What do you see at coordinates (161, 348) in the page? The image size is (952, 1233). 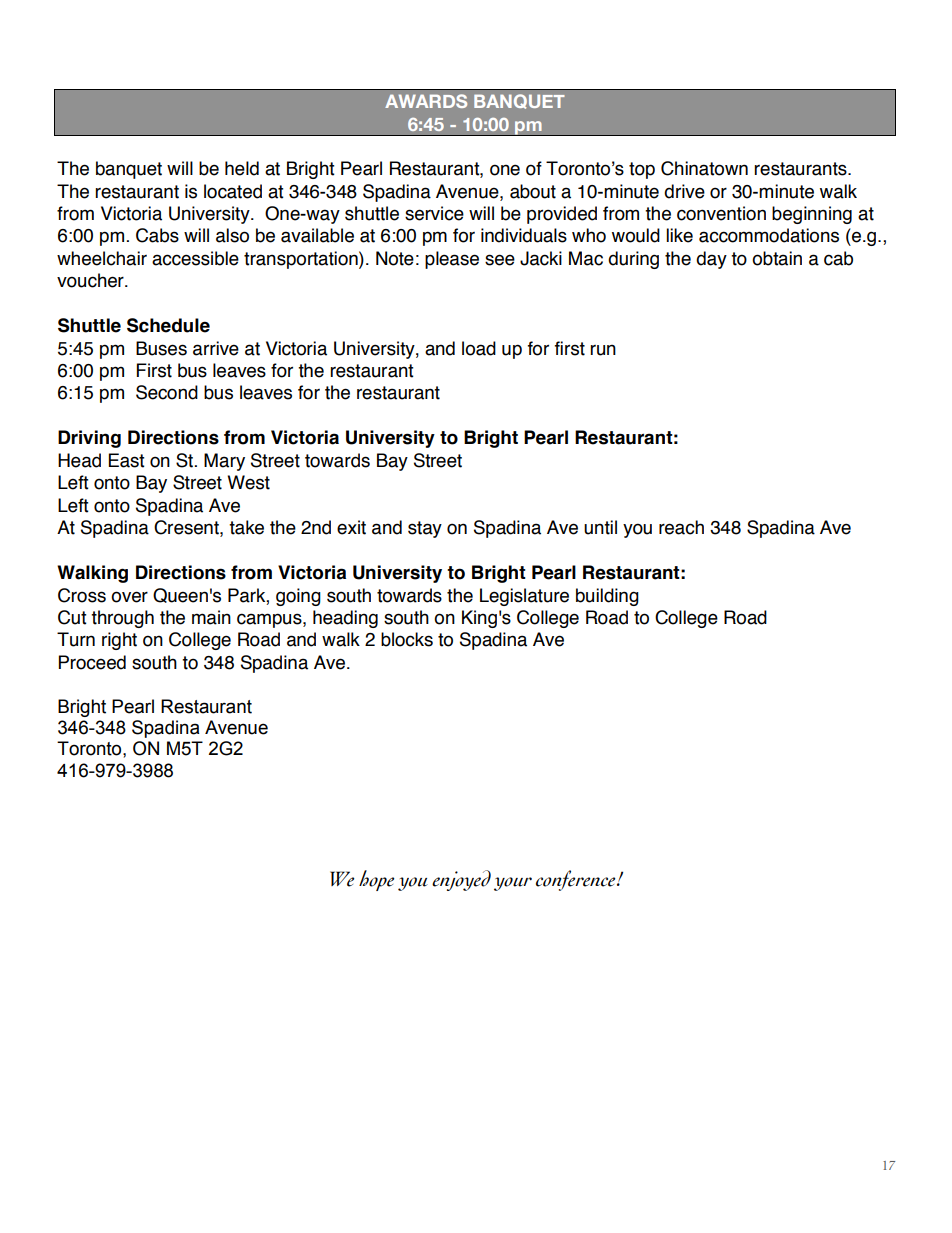 I see `Buses` at bounding box center [161, 348].
